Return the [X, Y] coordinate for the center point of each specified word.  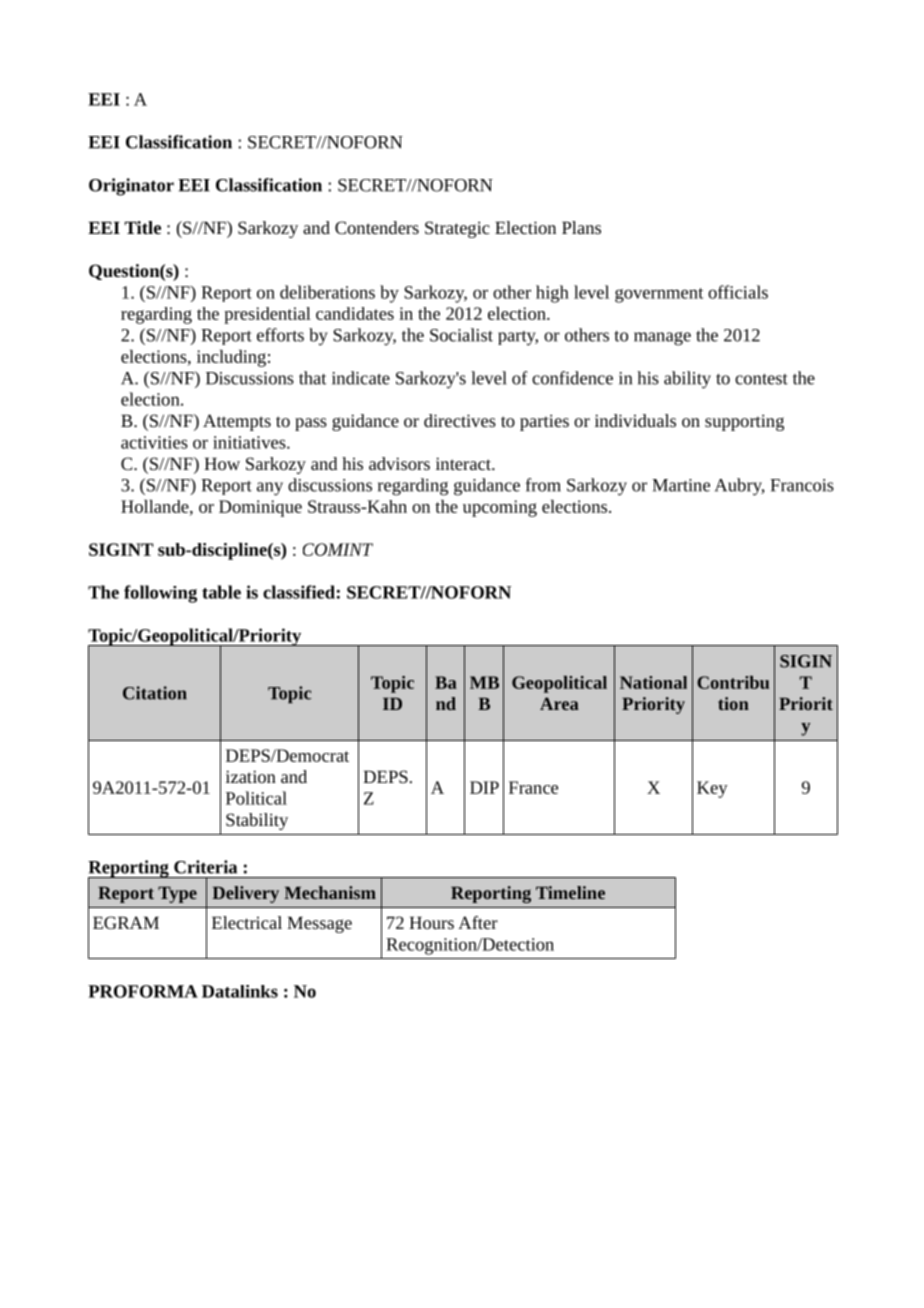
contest [761, 379]
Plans [581, 227]
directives [460, 420]
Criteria [205, 867]
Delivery [245, 894]
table [221, 592]
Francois [802, 485]
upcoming [500, 508]
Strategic [457, 229]
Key [712, 789]
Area [559, 703]
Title [142, 227]
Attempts [237, 422]
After [478, 922]
